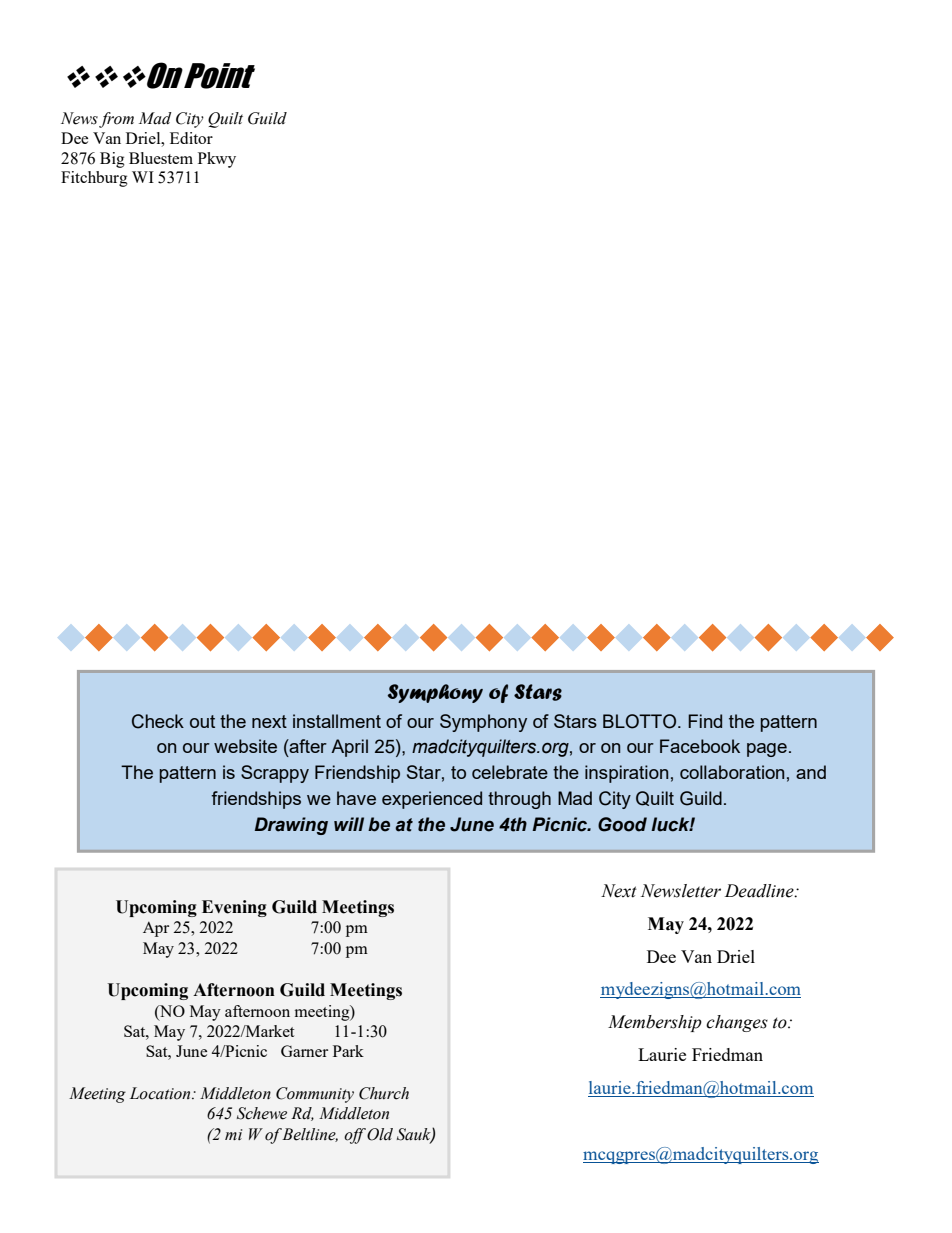 The image size is (952, 1233). Describe the element at coordinates (705, 721) in the screenshot. I see `Find` at that location.
